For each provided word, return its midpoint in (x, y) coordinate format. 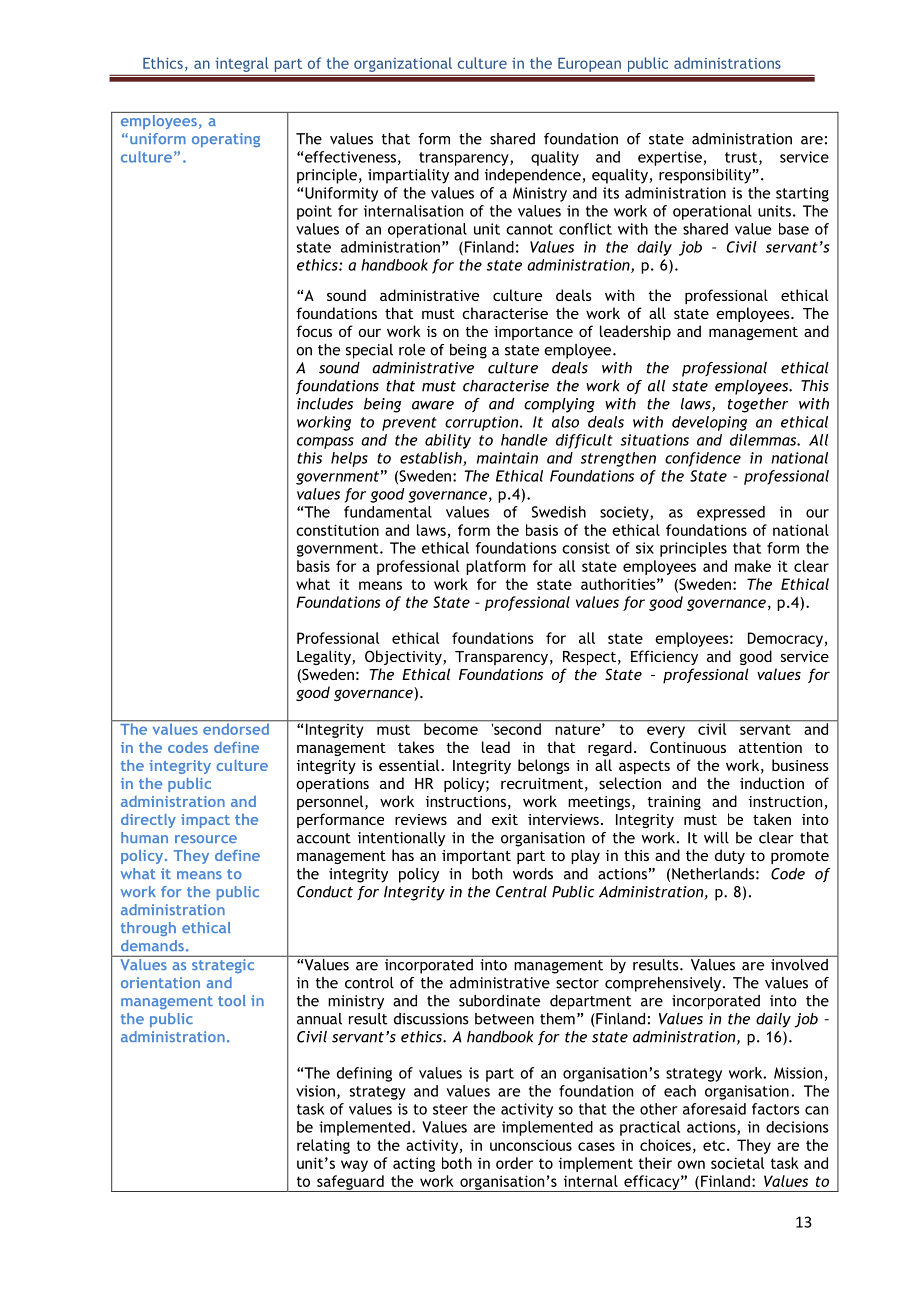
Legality (325, 657)
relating (323, 1146)
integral (242, 64)
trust (742, 158)
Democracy (785, 639)
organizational (403, 64)
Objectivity (404, 657)
